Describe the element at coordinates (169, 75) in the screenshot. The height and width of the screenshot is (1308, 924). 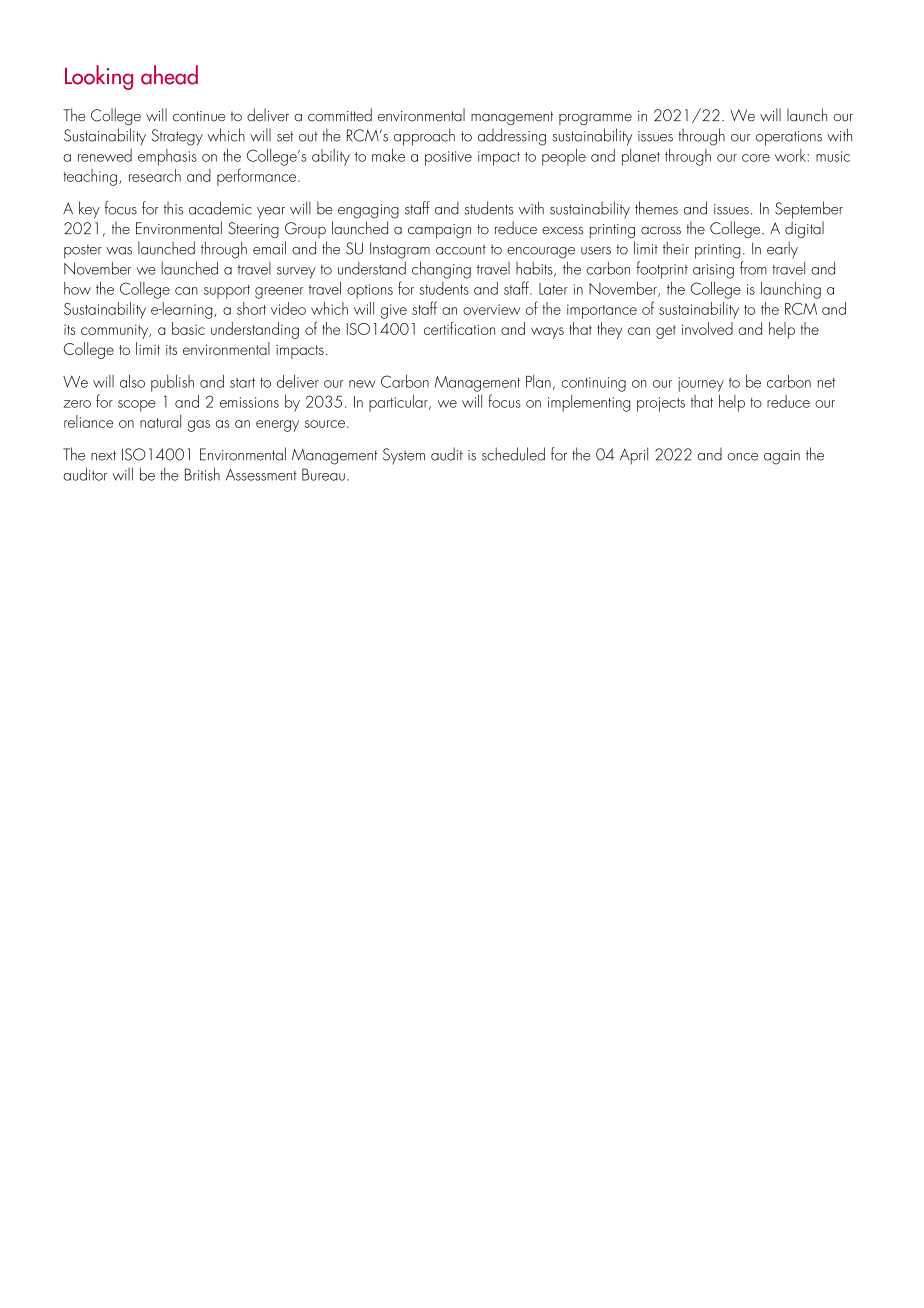
I see `ahead` at that location.
